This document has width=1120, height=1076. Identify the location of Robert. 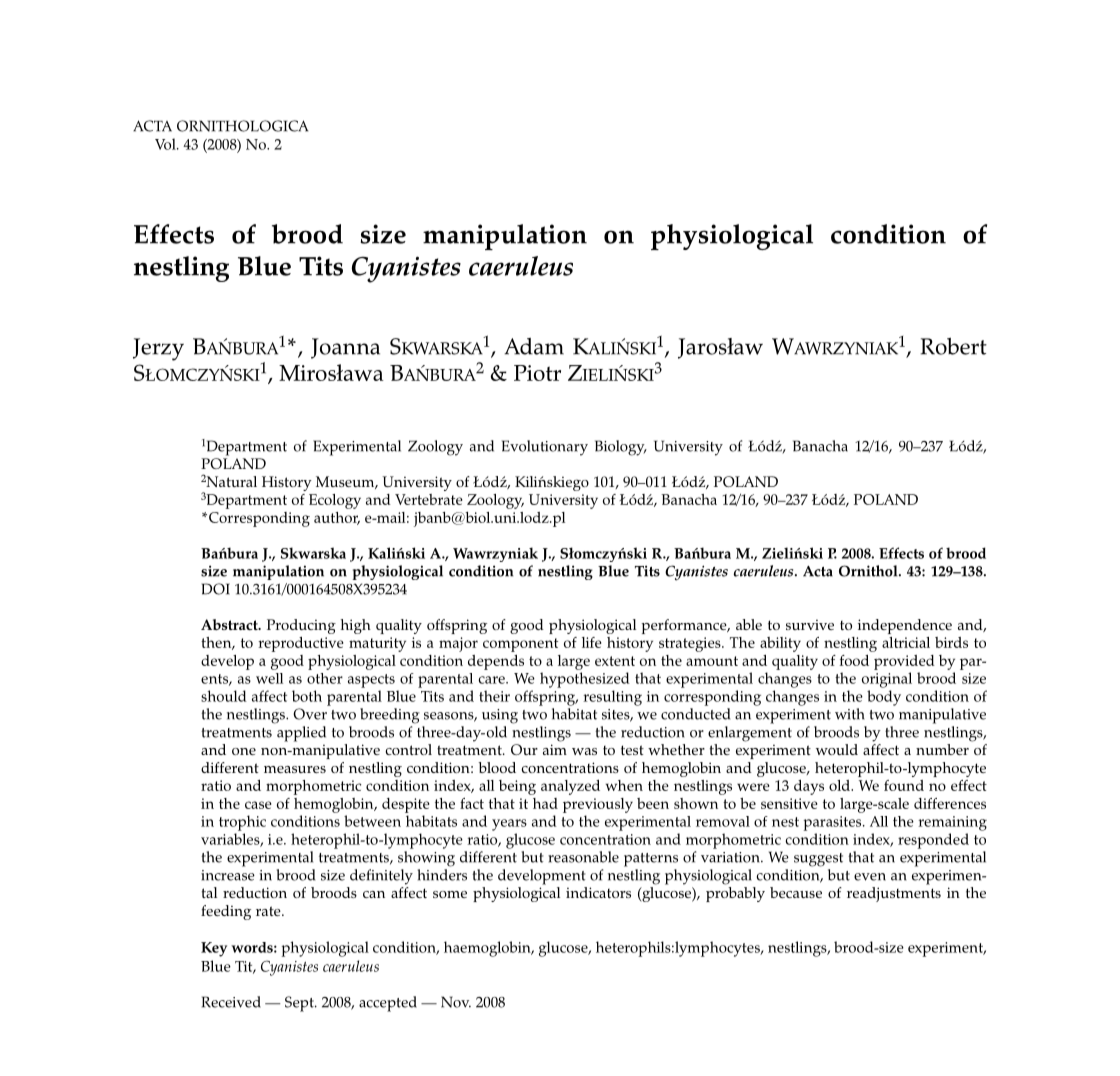
(954, 346).
